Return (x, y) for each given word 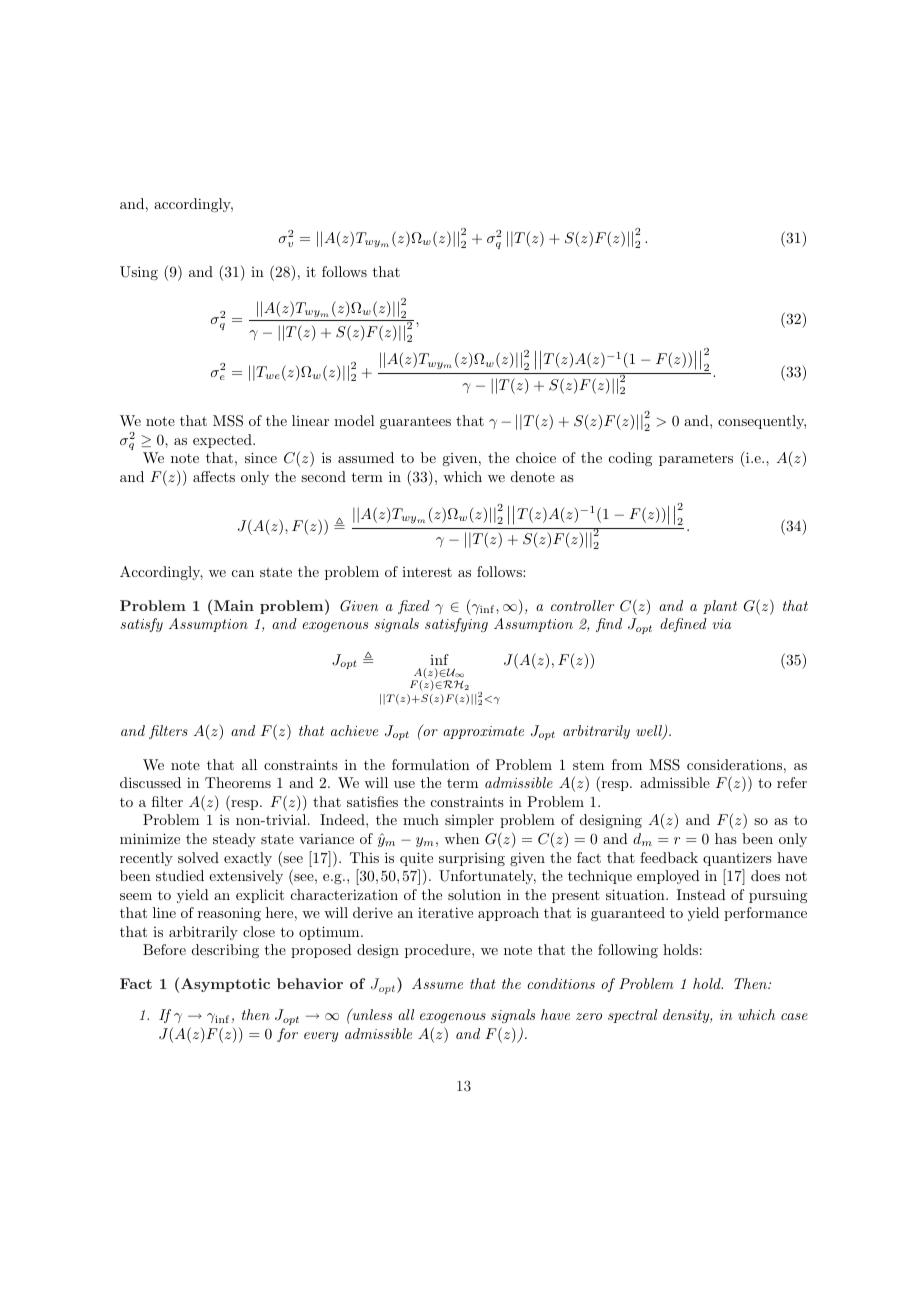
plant (720, 607)
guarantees (415, 423)
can (243, 573)
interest (427, 572)
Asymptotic (225, 985)
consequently (762, 422)
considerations (734, 764)
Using (139, 273)
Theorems (238, 782)
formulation (431, 764)
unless (371, 1014)
